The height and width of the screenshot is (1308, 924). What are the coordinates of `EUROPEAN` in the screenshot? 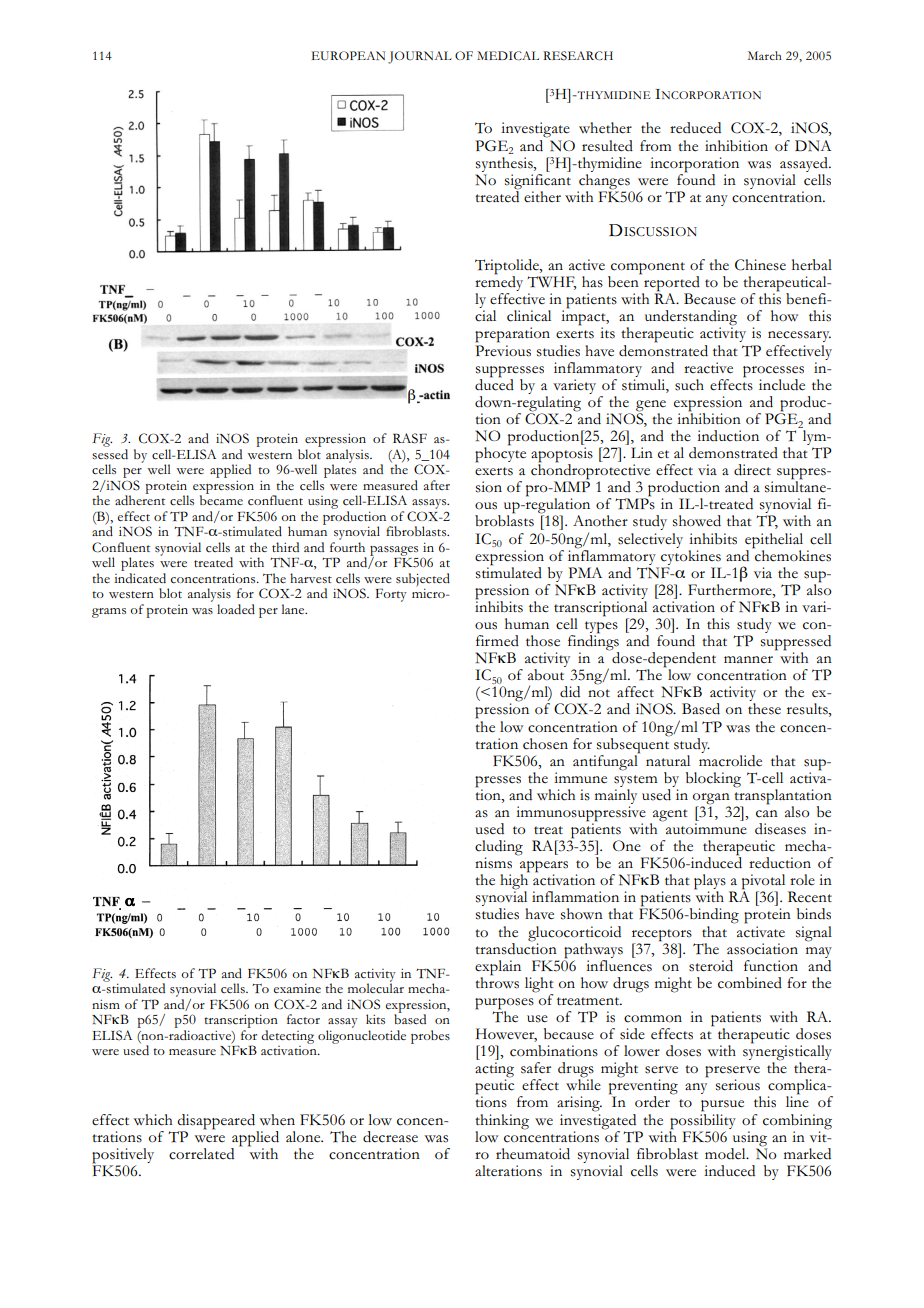 It's located at (348, 56).
